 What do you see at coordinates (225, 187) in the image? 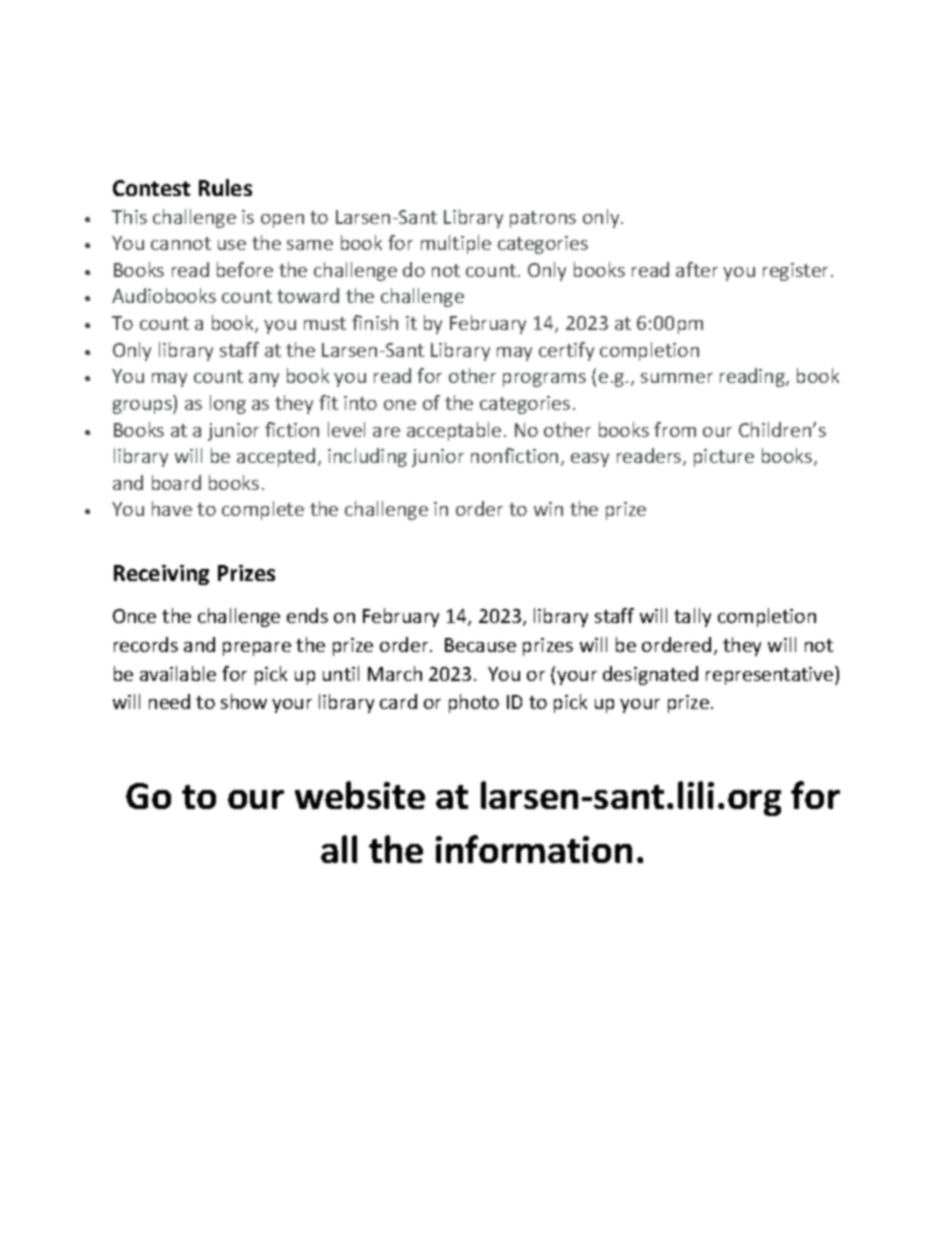
I see `Rules` at bounding box center [225, 187].
